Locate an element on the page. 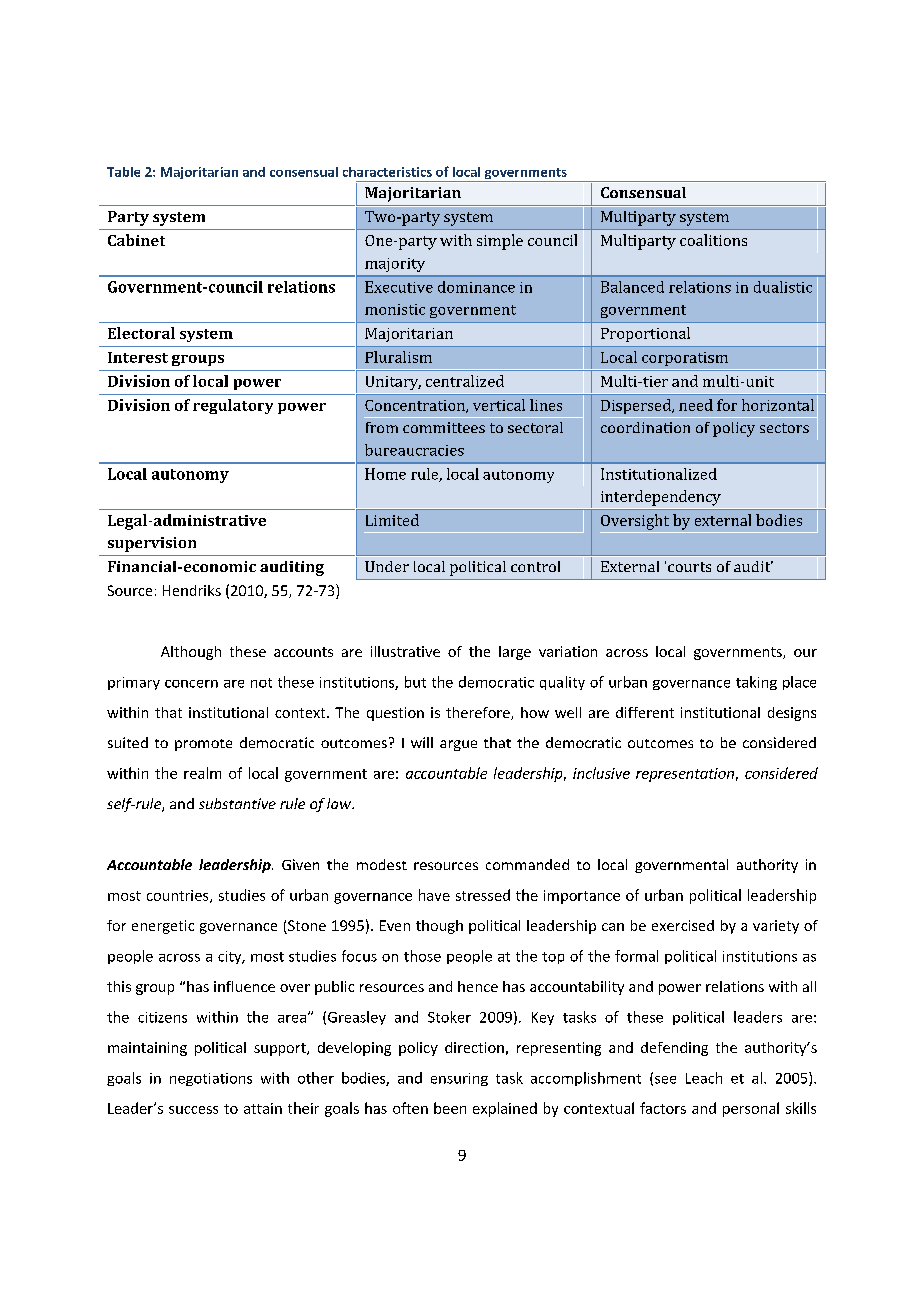 The image size is (924, 1308). countries is located at coordinates (179, 896).
